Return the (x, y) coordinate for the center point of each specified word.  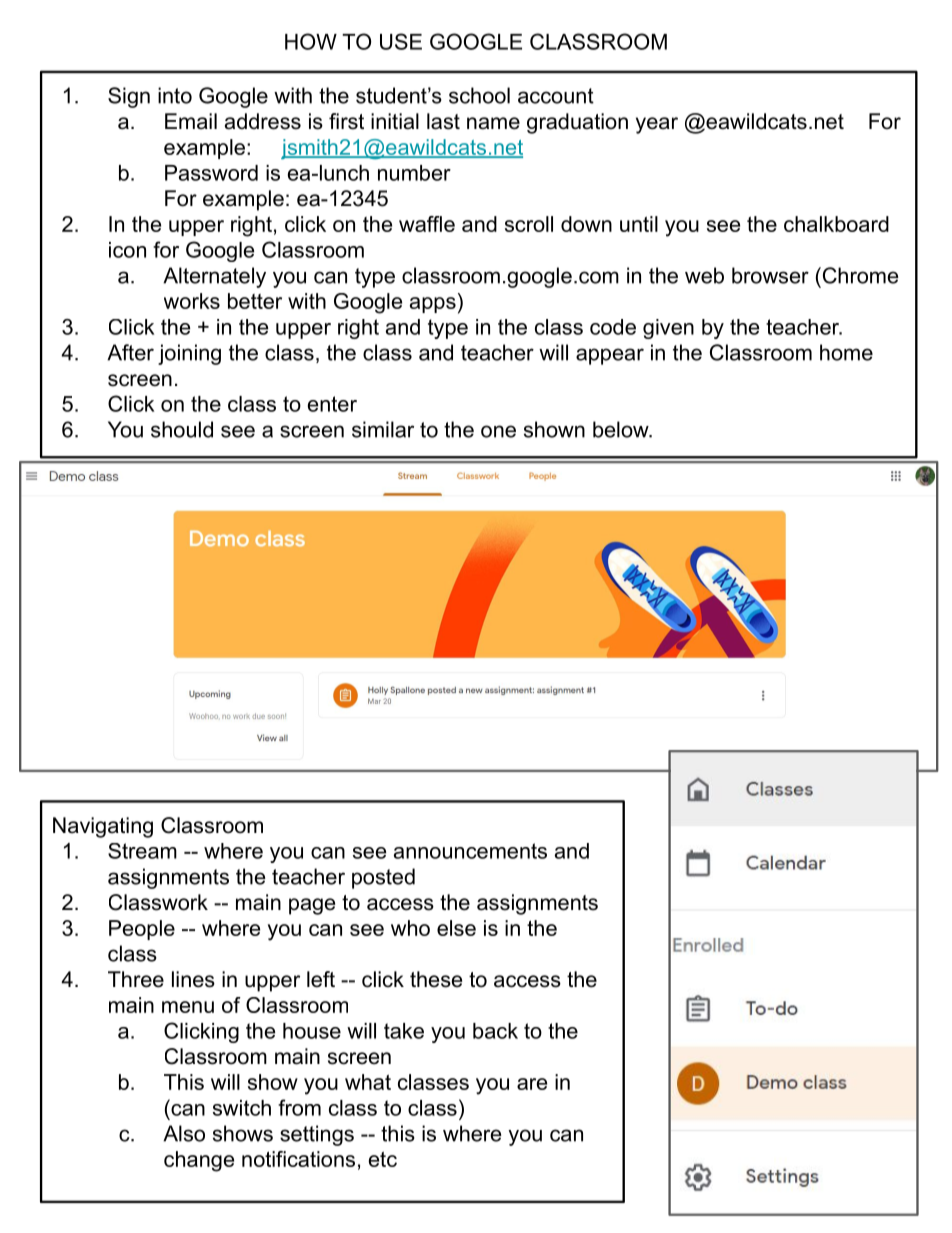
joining (189, 354)
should (182, 429)
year (657, 125)
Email (191, 121)
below (622, 429)
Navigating (103, 827)
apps (433, 305)
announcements (470, 851)
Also (184, 1133)
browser (770, 275)
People (142, 930)
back (495, 1031)
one (498, 431)
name (493, 123)
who (410, 928)
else (456, 928)
